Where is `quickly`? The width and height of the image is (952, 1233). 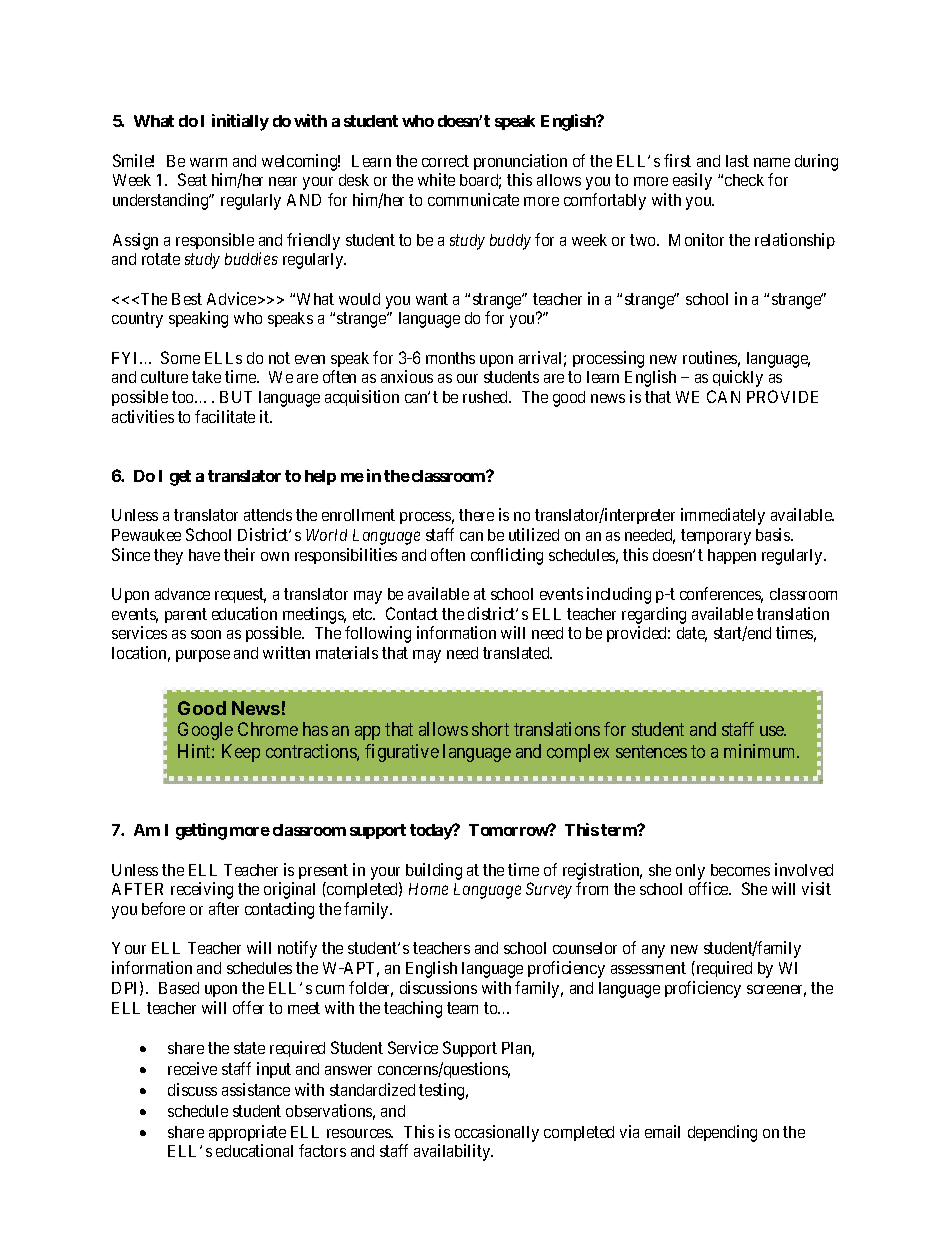 quickly is located at coordinates (738, 378).
